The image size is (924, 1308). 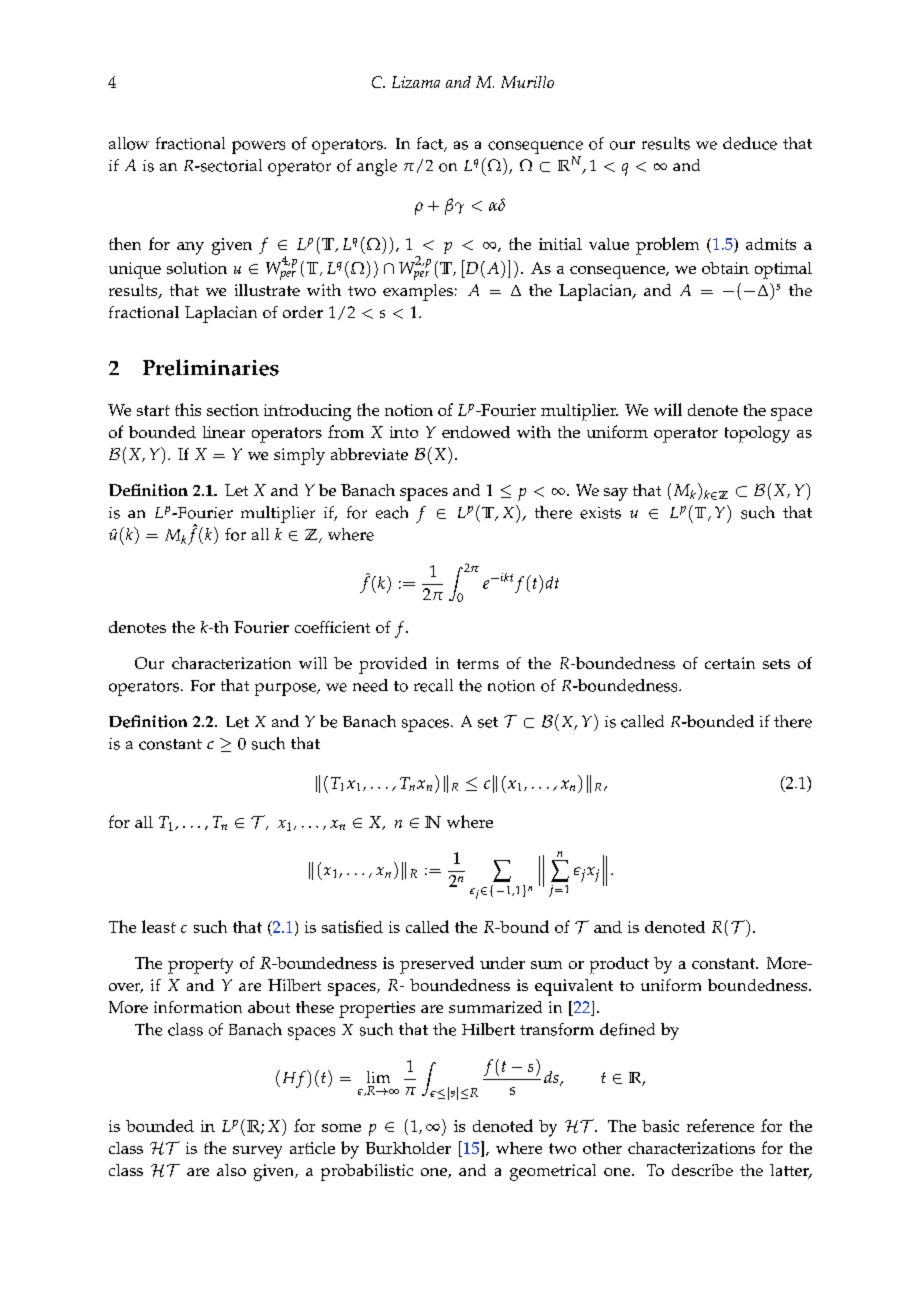 What do you see at coordinates (616, 494) in the screenshot?
I see `say` at bounding box center [616, 494].
